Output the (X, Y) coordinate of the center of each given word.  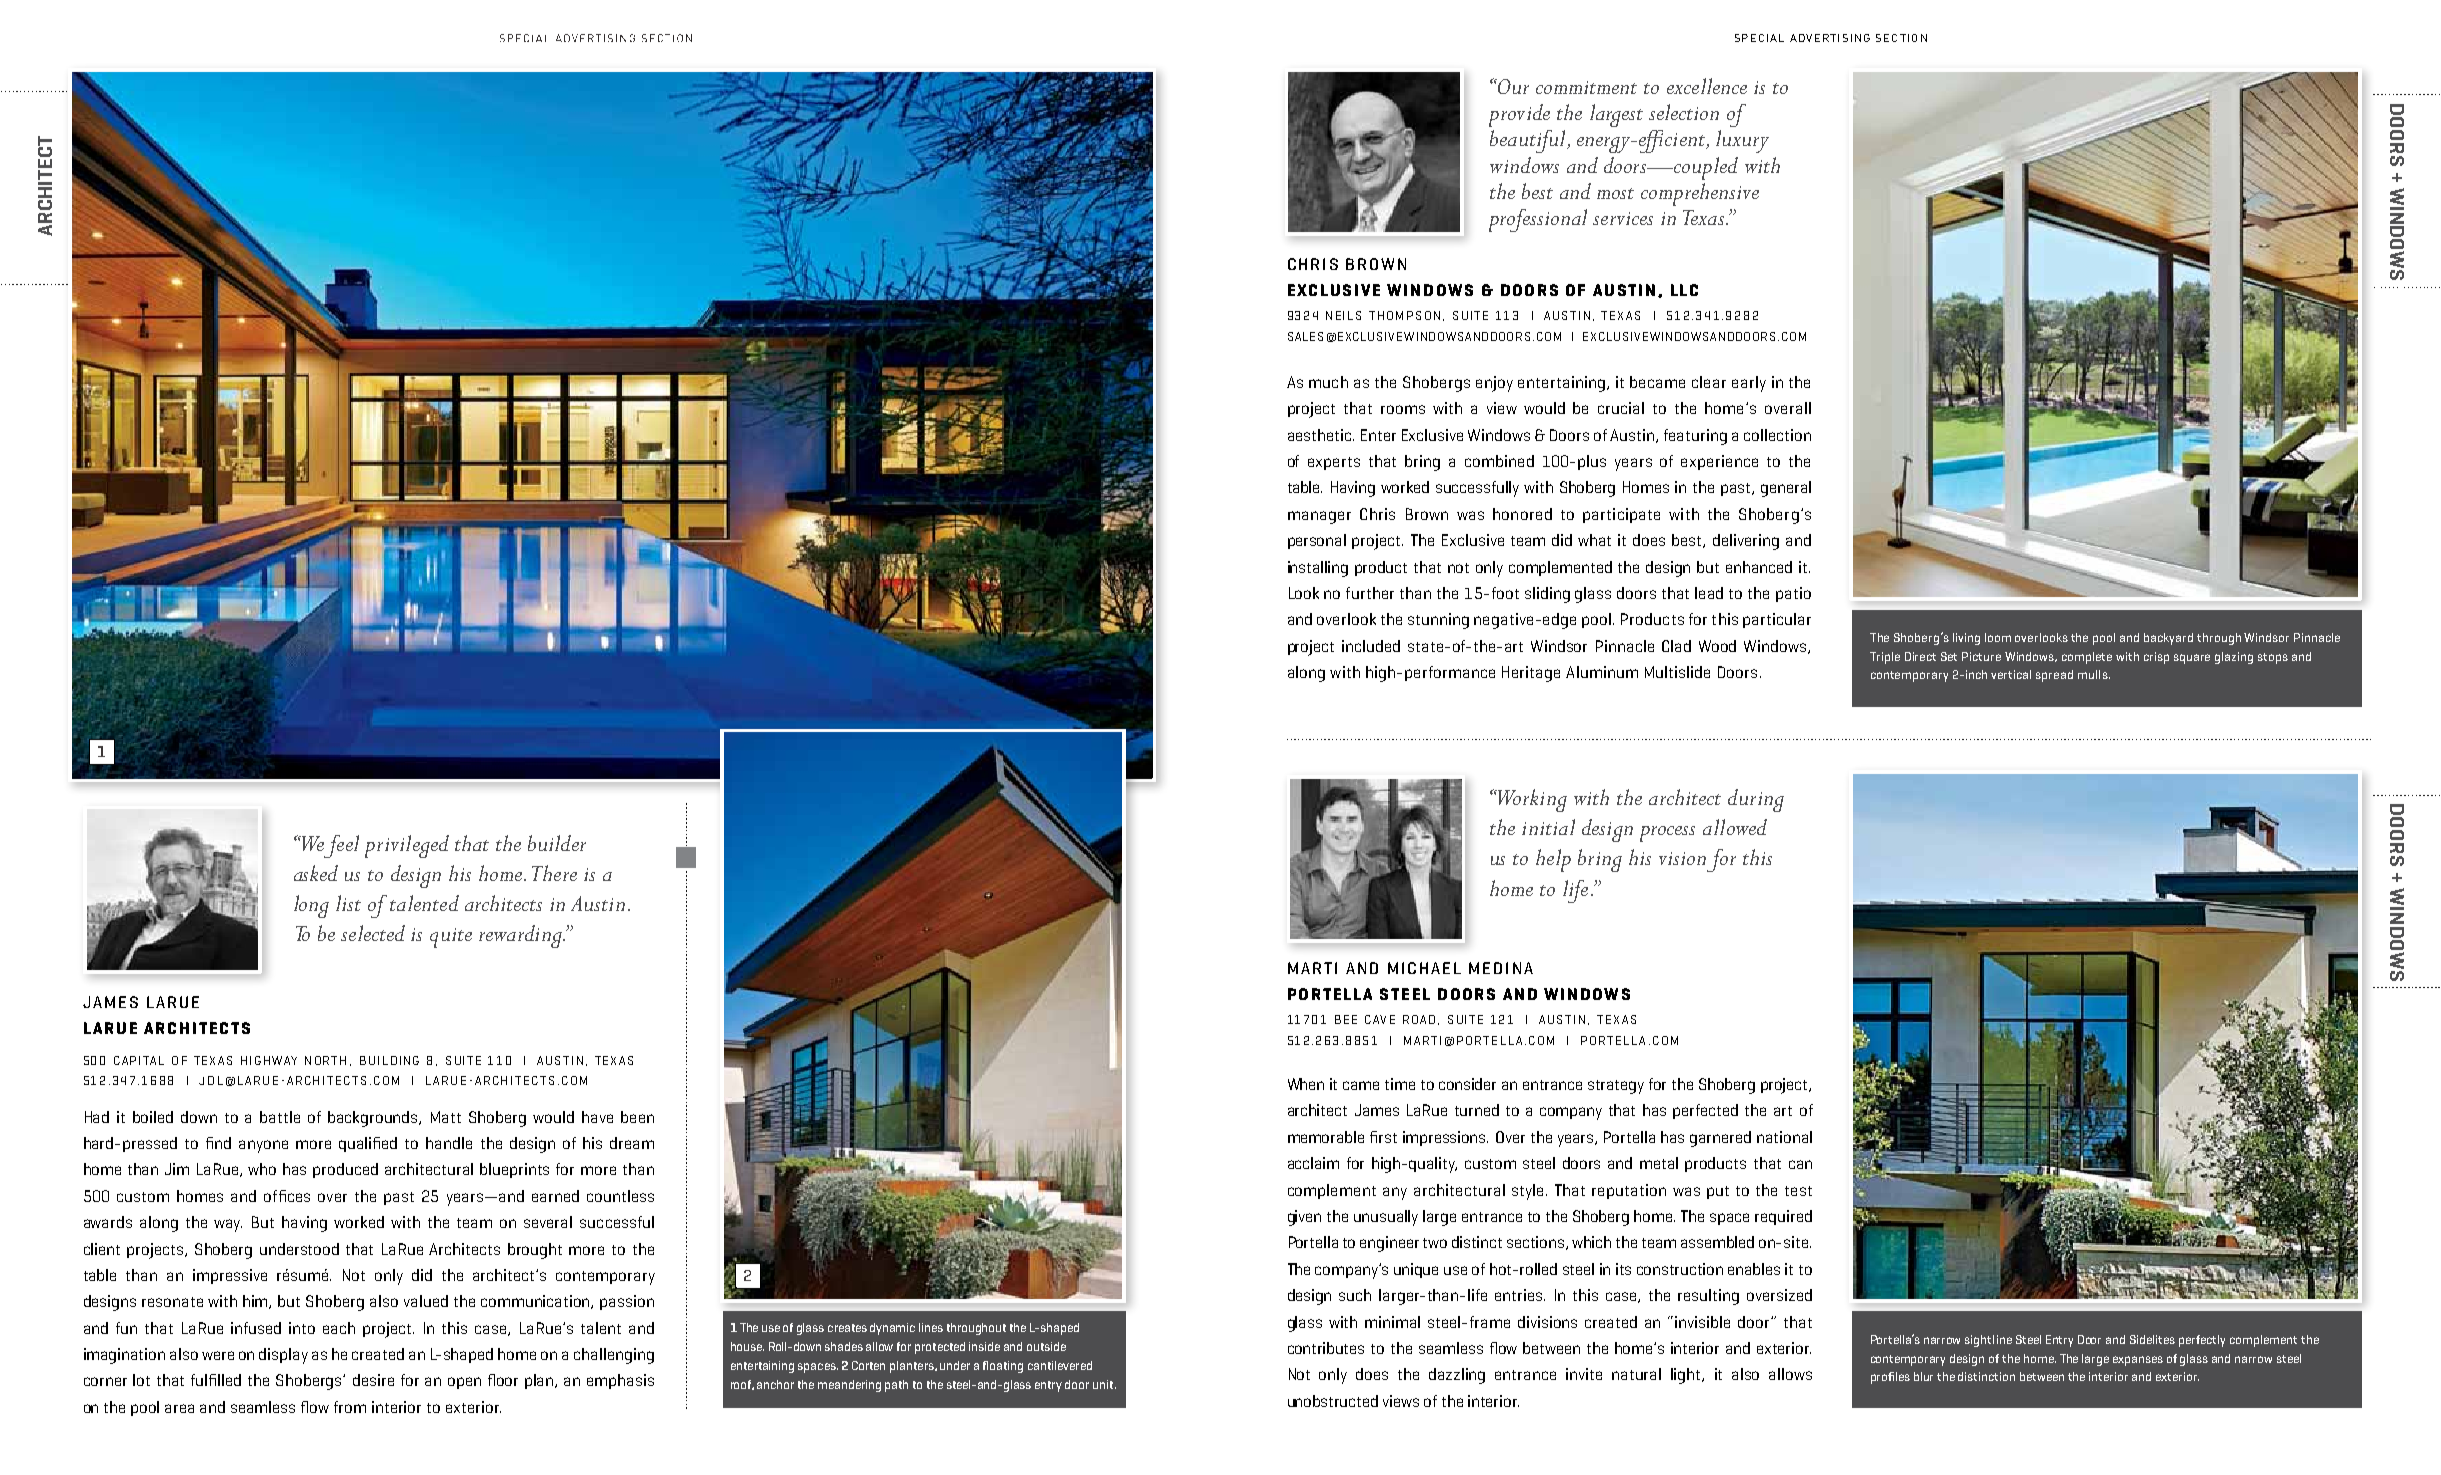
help (1553, 860)
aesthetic (1321, 435)
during (1756, 800)
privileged (407, 846)
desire (373, 1380)
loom (1998, 637)
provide (1519, 115)
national (1784, 1137)
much (1328, 382)
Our (1512, 86)
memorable (1326, 1137)
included (1371, 646)
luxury (1742, 141)
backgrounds (374, 1119)
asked (316, 873)
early (1749, 384)
